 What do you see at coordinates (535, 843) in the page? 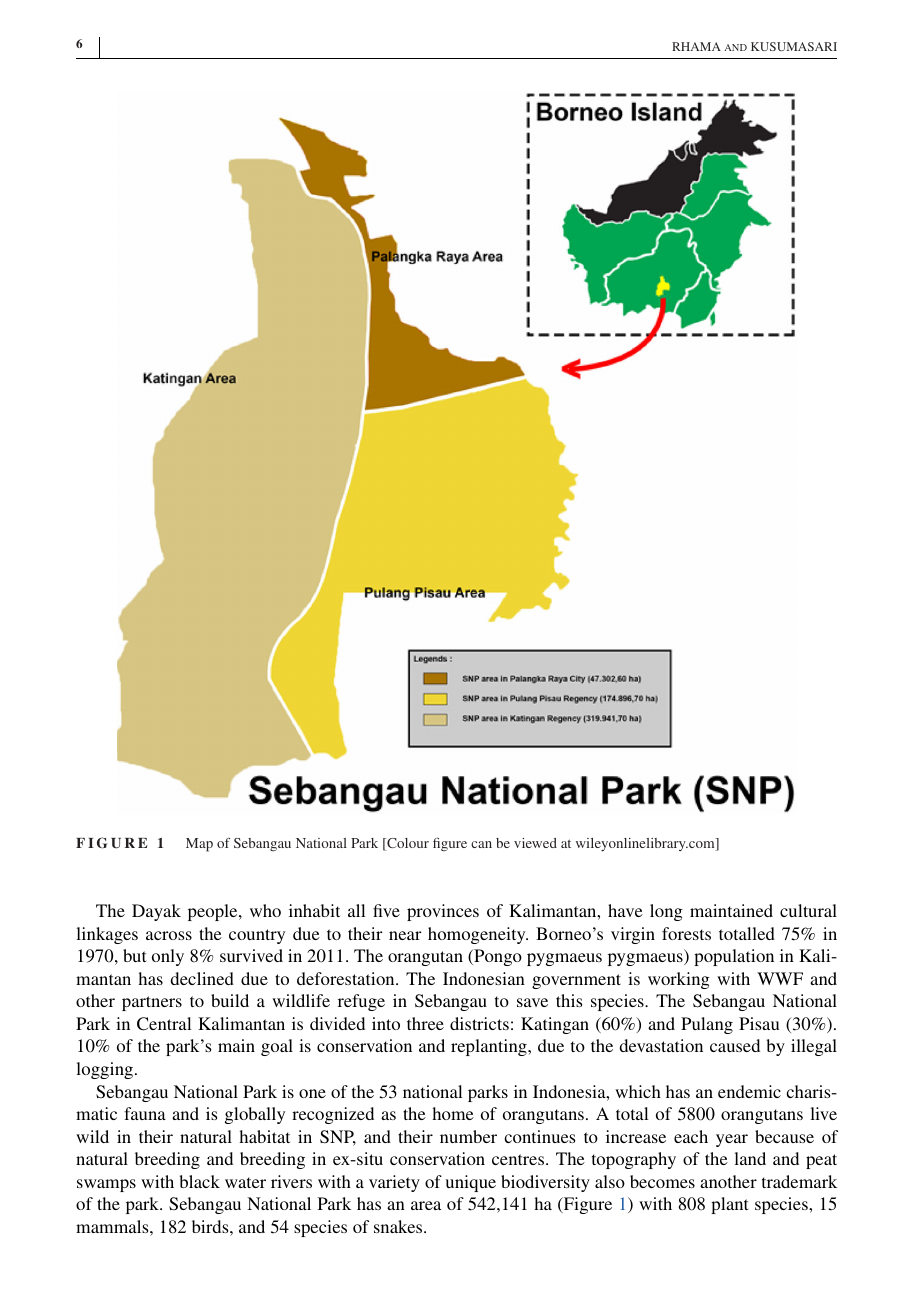
I see `viewed` at bounding box center [535, 843].
